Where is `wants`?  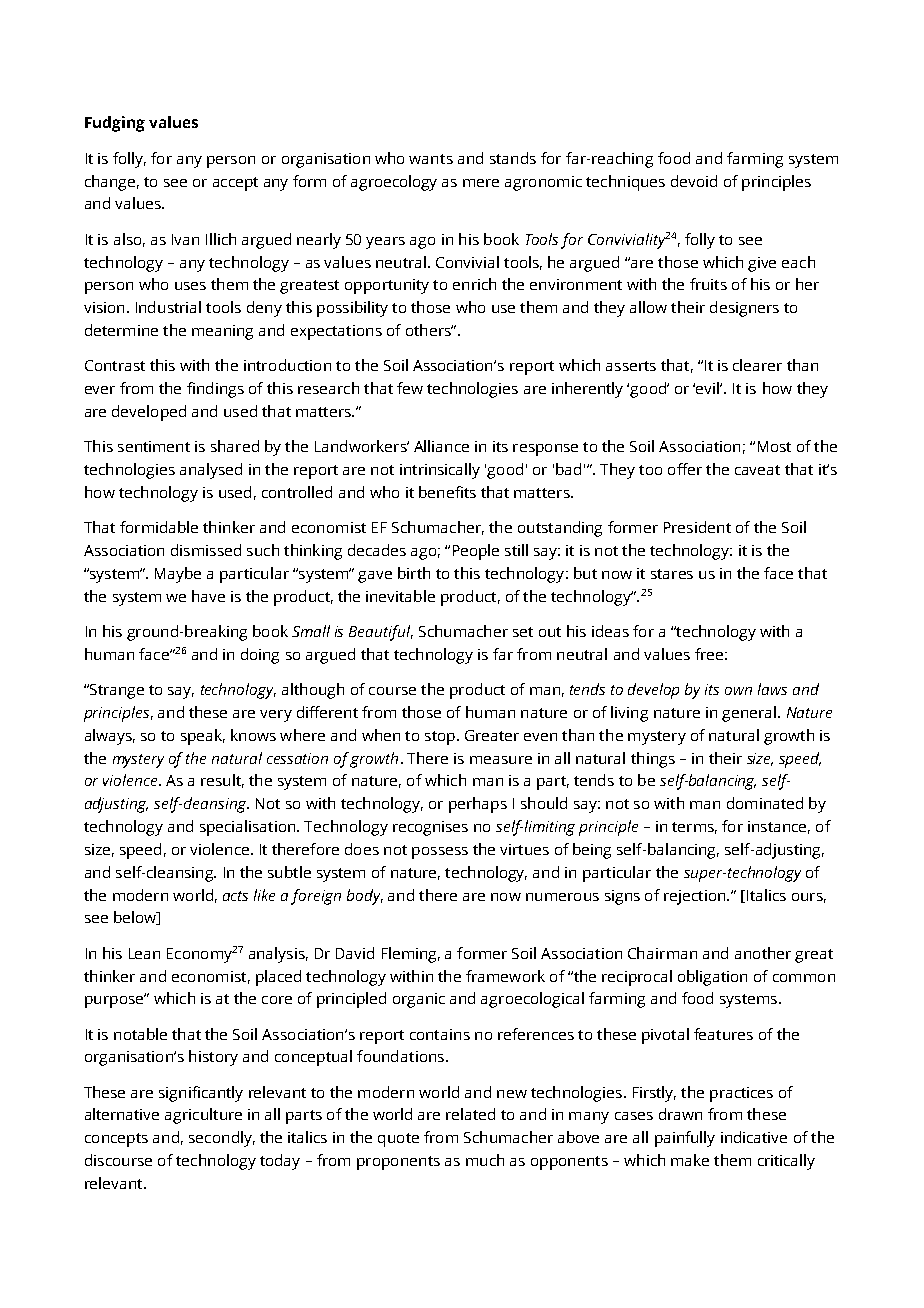
wants is located at coordinates (431, 159).
